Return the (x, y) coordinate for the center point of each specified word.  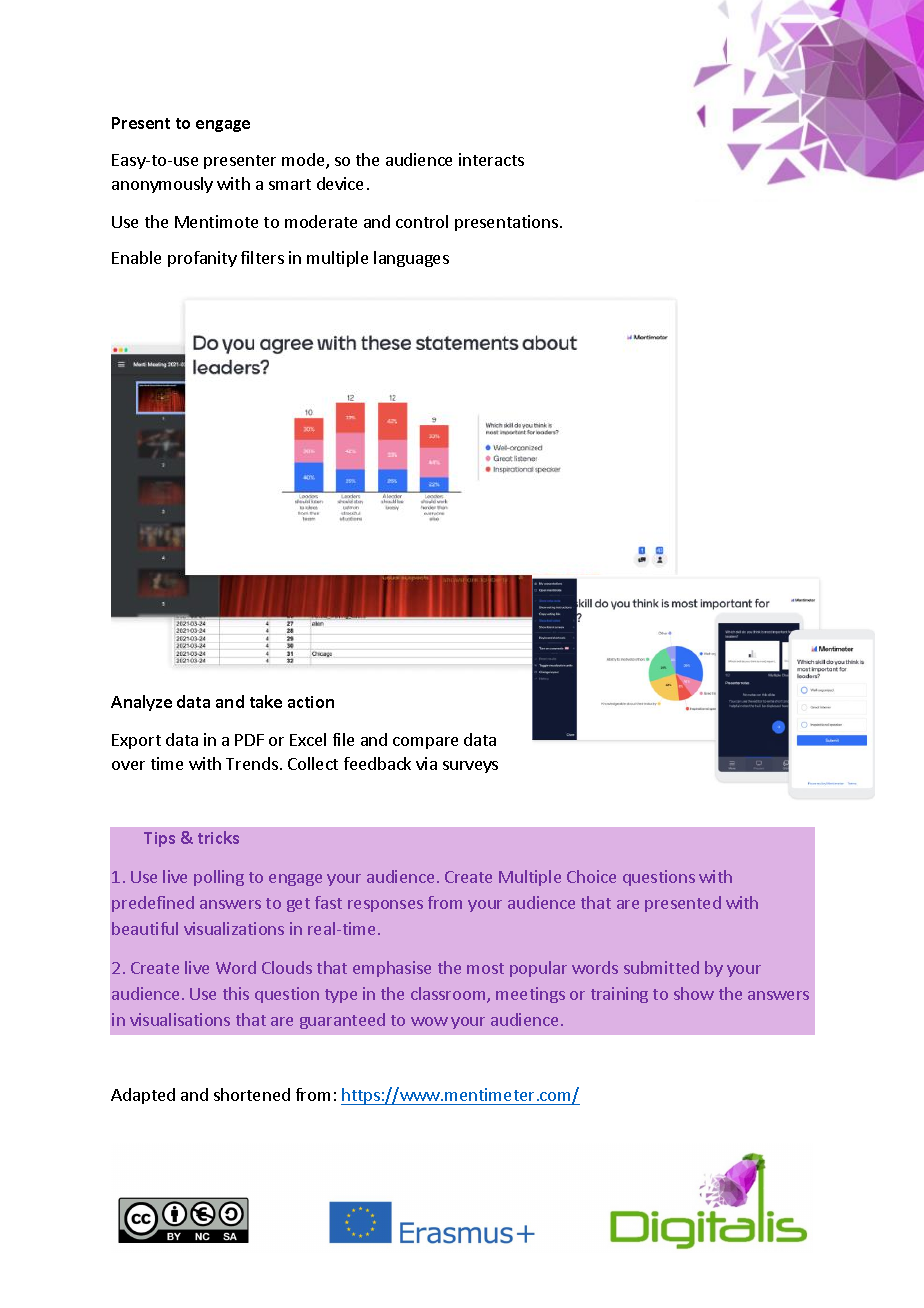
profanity (202, 259)
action (311, 702)
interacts (491, 159)
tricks (218, 837)
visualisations (180, 1019)
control (422, 221)
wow (429, 1021)
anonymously (162, 185)
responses (385, 906)
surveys (470, 767)
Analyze (141, 703)
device (340, 183)
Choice (591, 876)
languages (411, 259)
